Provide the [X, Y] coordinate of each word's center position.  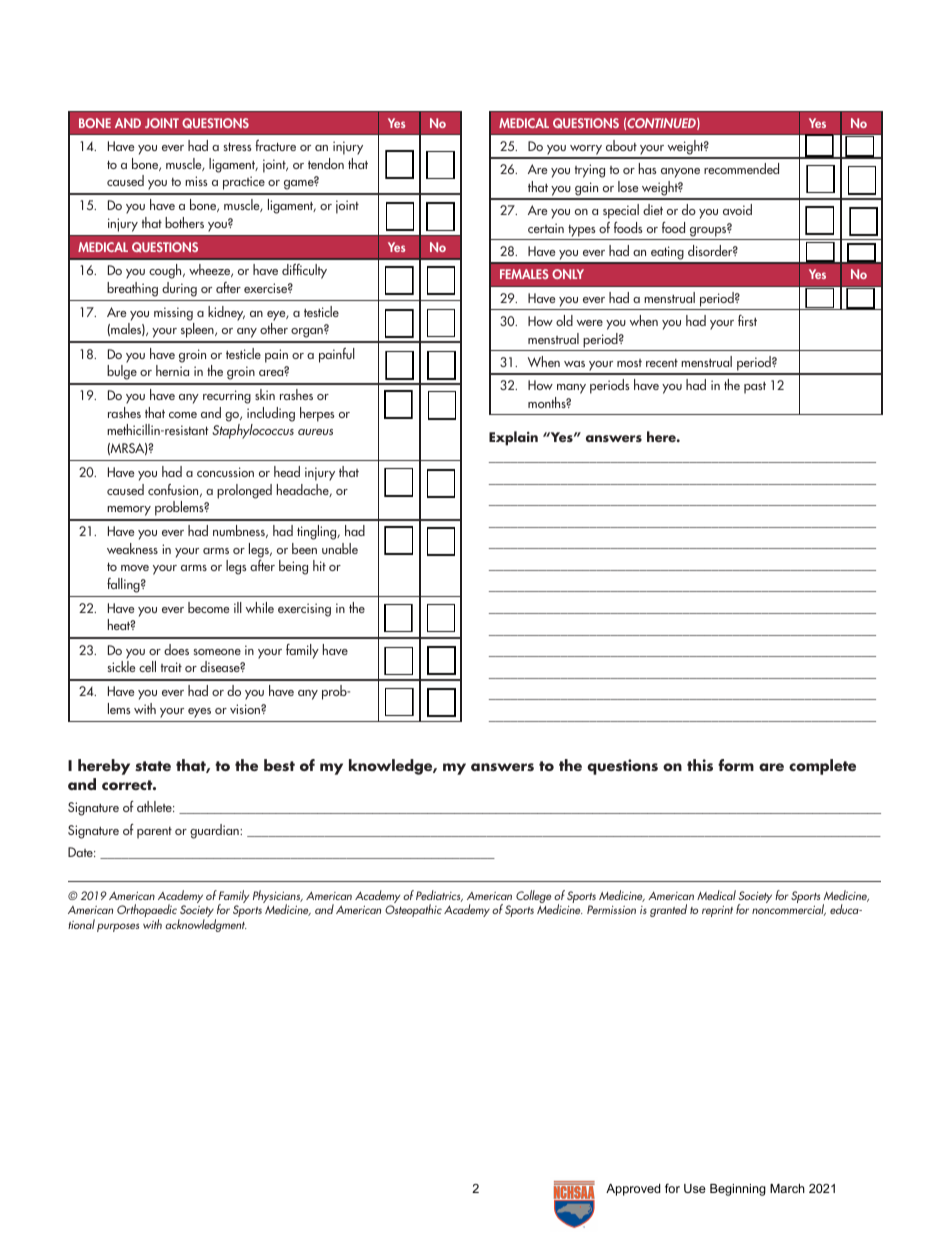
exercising [304, 610]
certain [546, 228]
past [755, 388]
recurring [227, 397]
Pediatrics [439, 896]
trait [171, 667]
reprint [717, 911]
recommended [741, 168]
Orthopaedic [148, 912]
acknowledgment [206, 925]
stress [238, 146]
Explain [513, 438]
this [700, 765]
